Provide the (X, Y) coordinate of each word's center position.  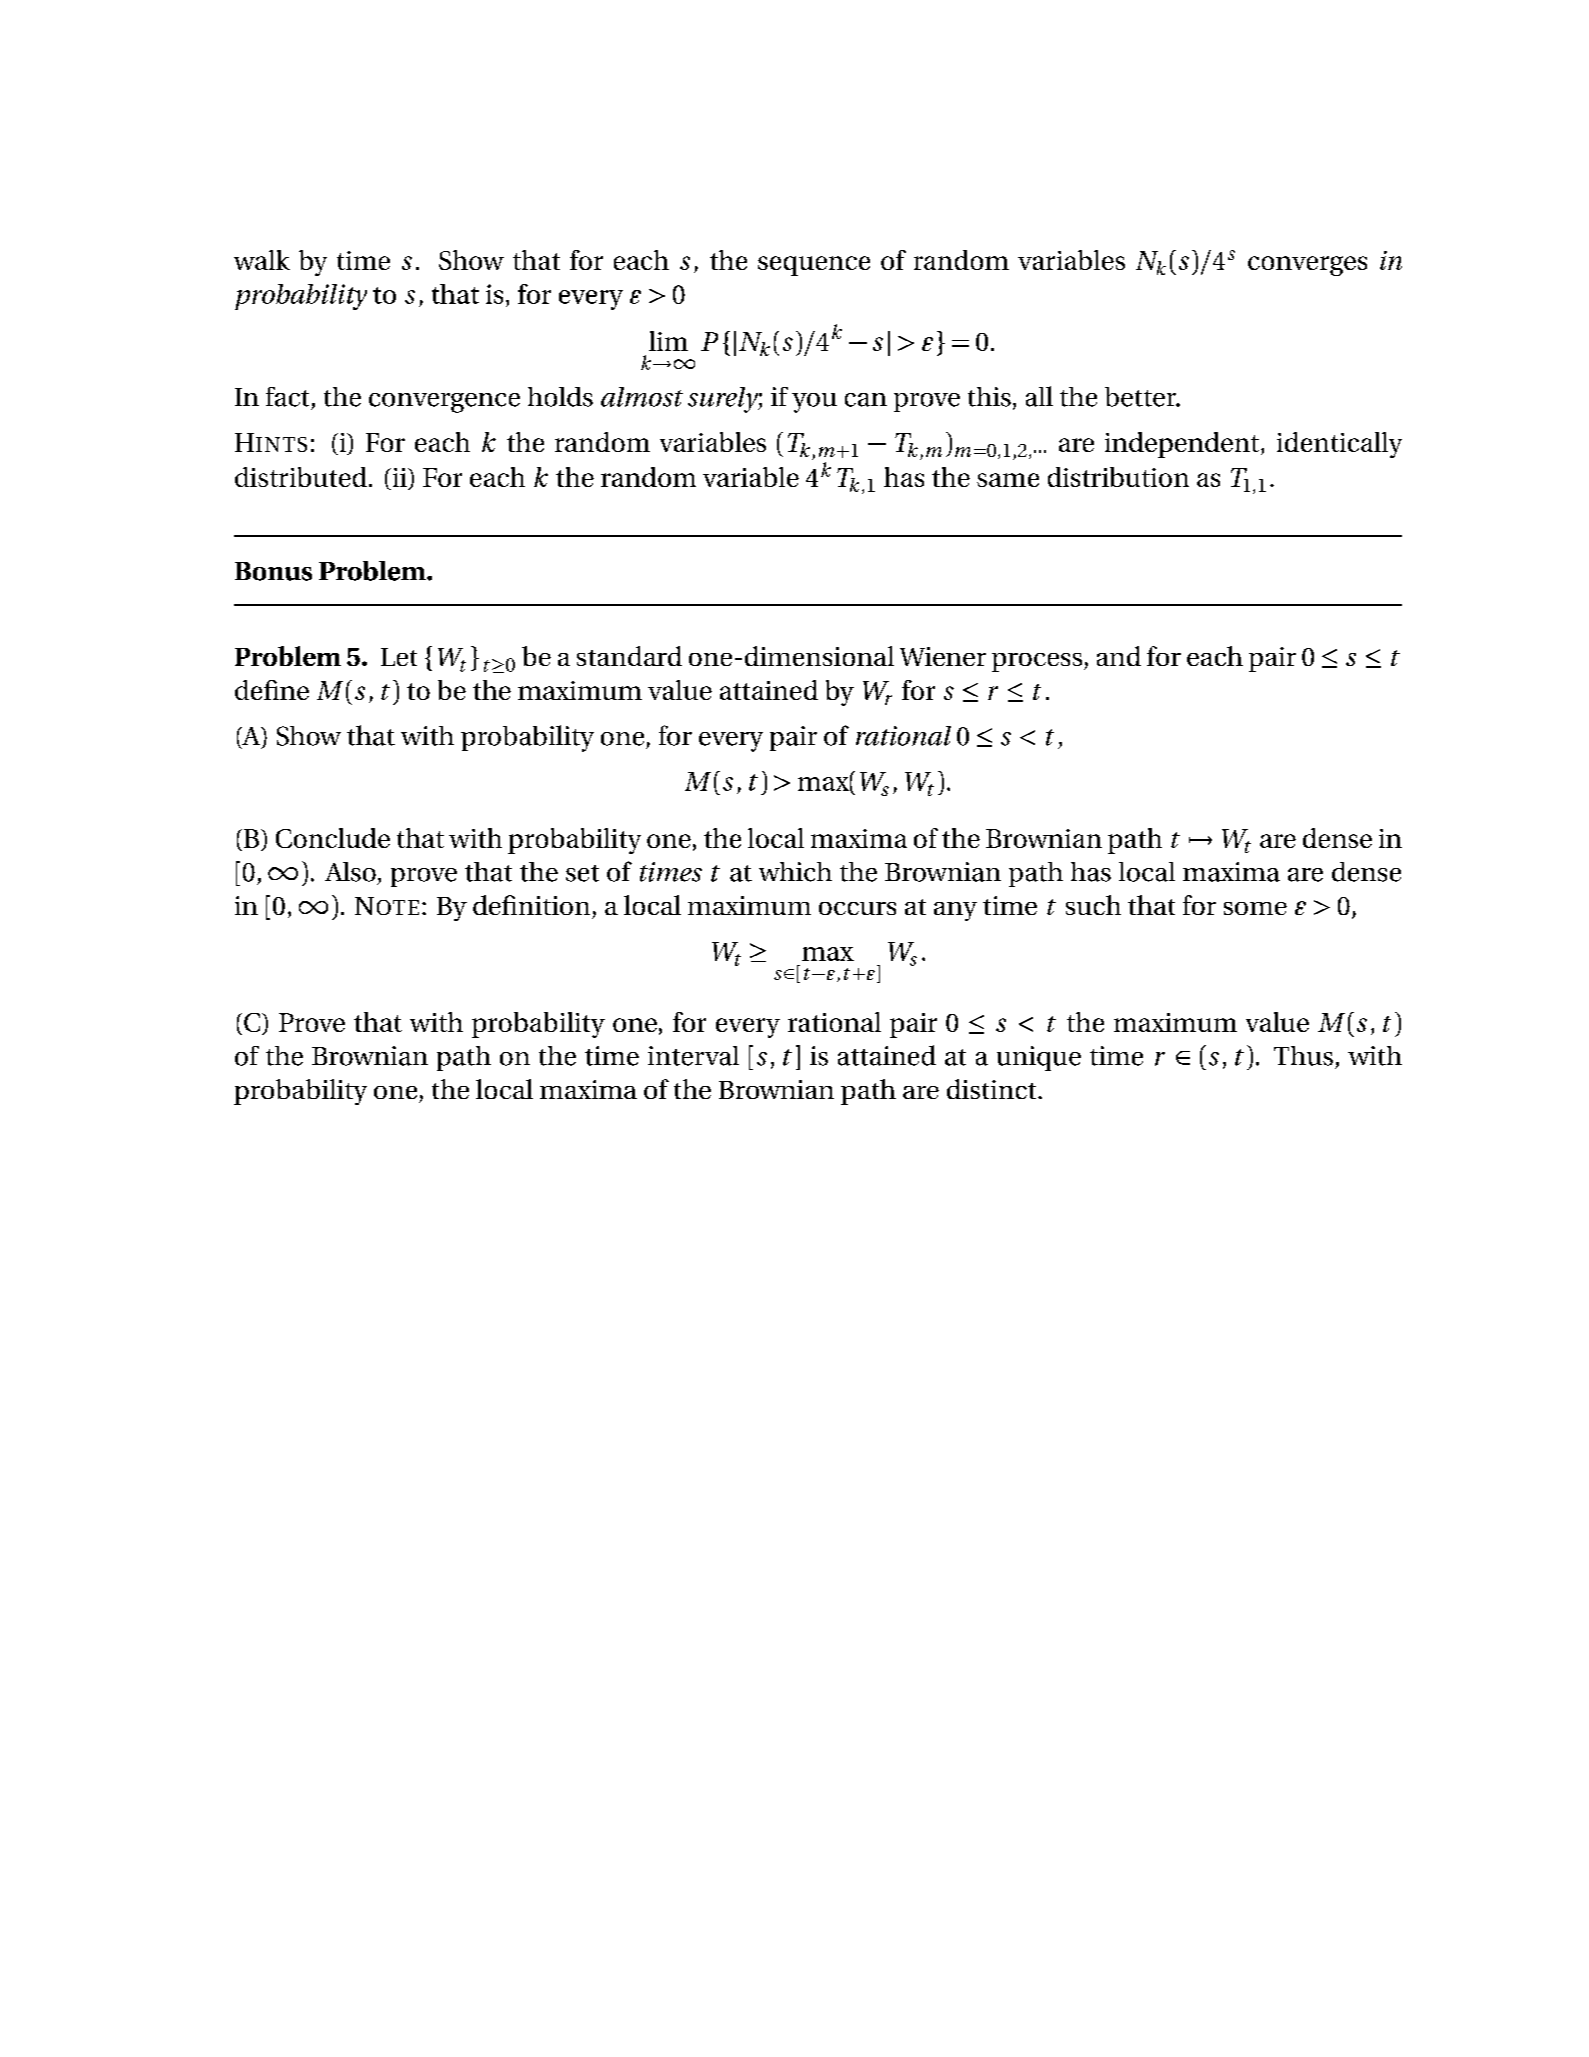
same (1008, 480)
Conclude (333, 838)
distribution (1118, 477)
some (1255, 908)
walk (262, 260)
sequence (814, 266)
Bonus (273, 571)
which (795, 872)
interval (693, 1056)
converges (1307, 266)
